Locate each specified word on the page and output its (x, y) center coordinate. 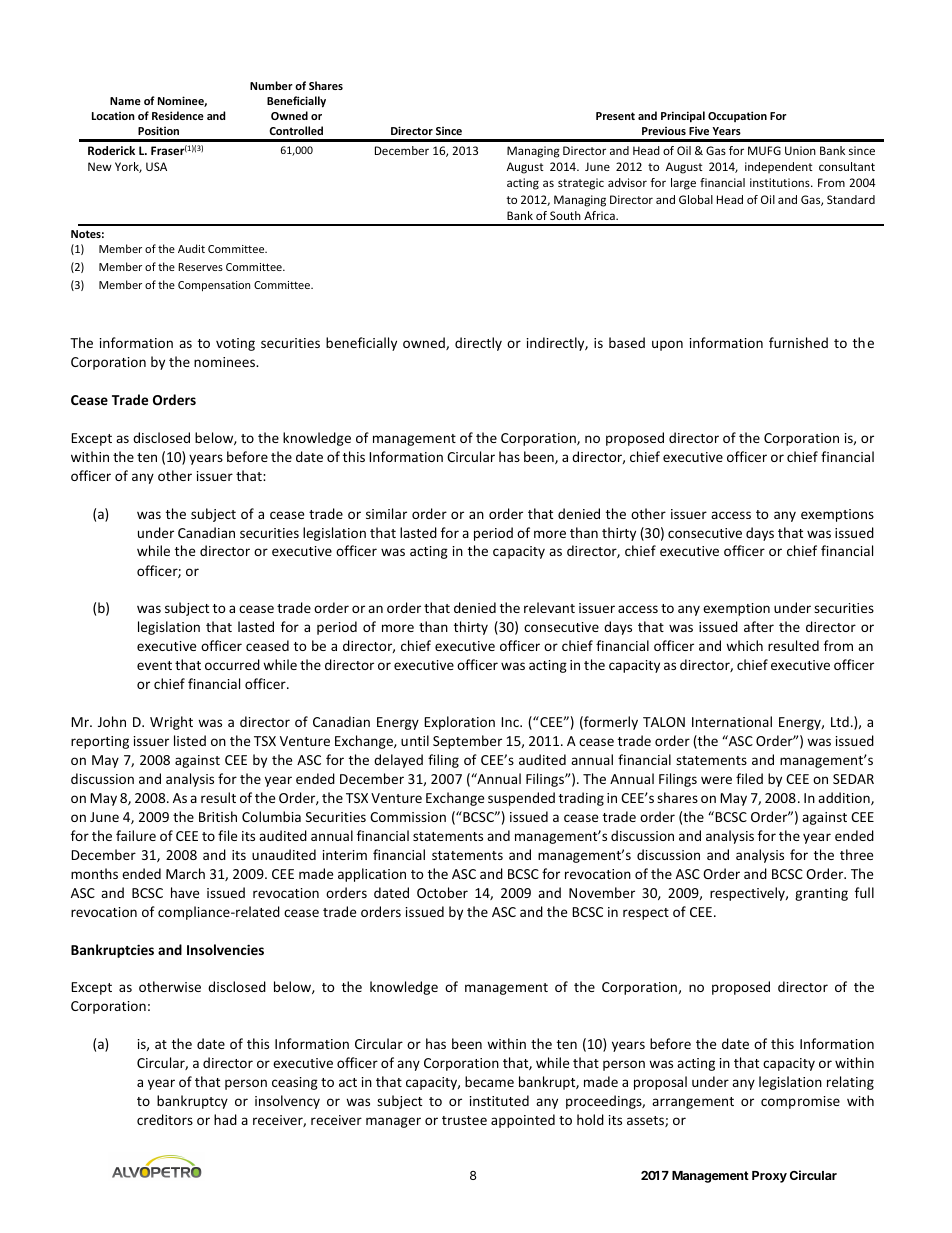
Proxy (769, 1177)
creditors (165, 1119)
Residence (178, 115)
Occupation (737, 116)
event (154, 665)
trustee (464, 1120)
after (759, 626)
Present (615, 116)
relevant (549, 607)
